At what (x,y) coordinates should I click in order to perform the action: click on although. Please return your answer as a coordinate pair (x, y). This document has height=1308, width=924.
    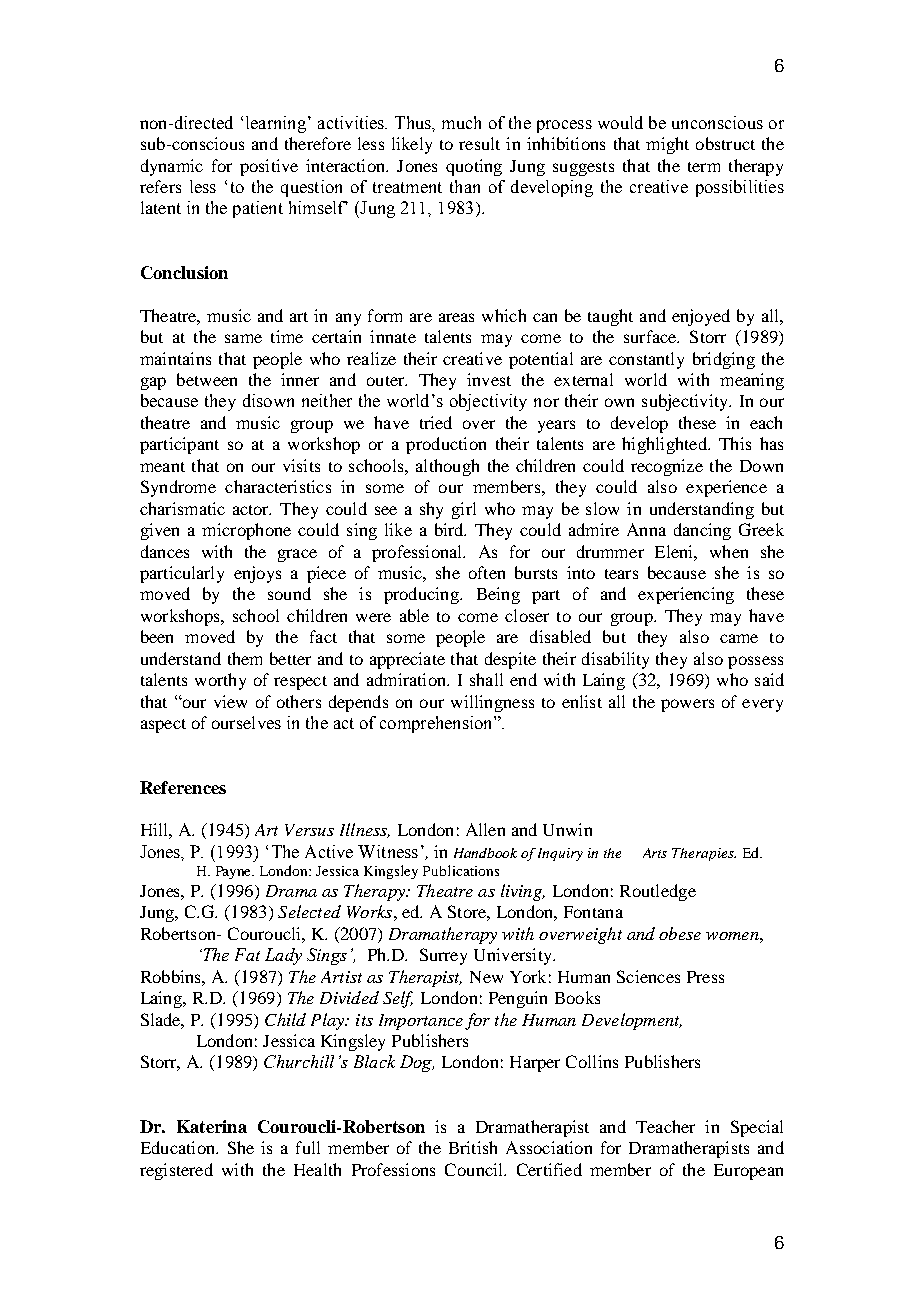
    Looking at the image, I should click on (447, 467).
